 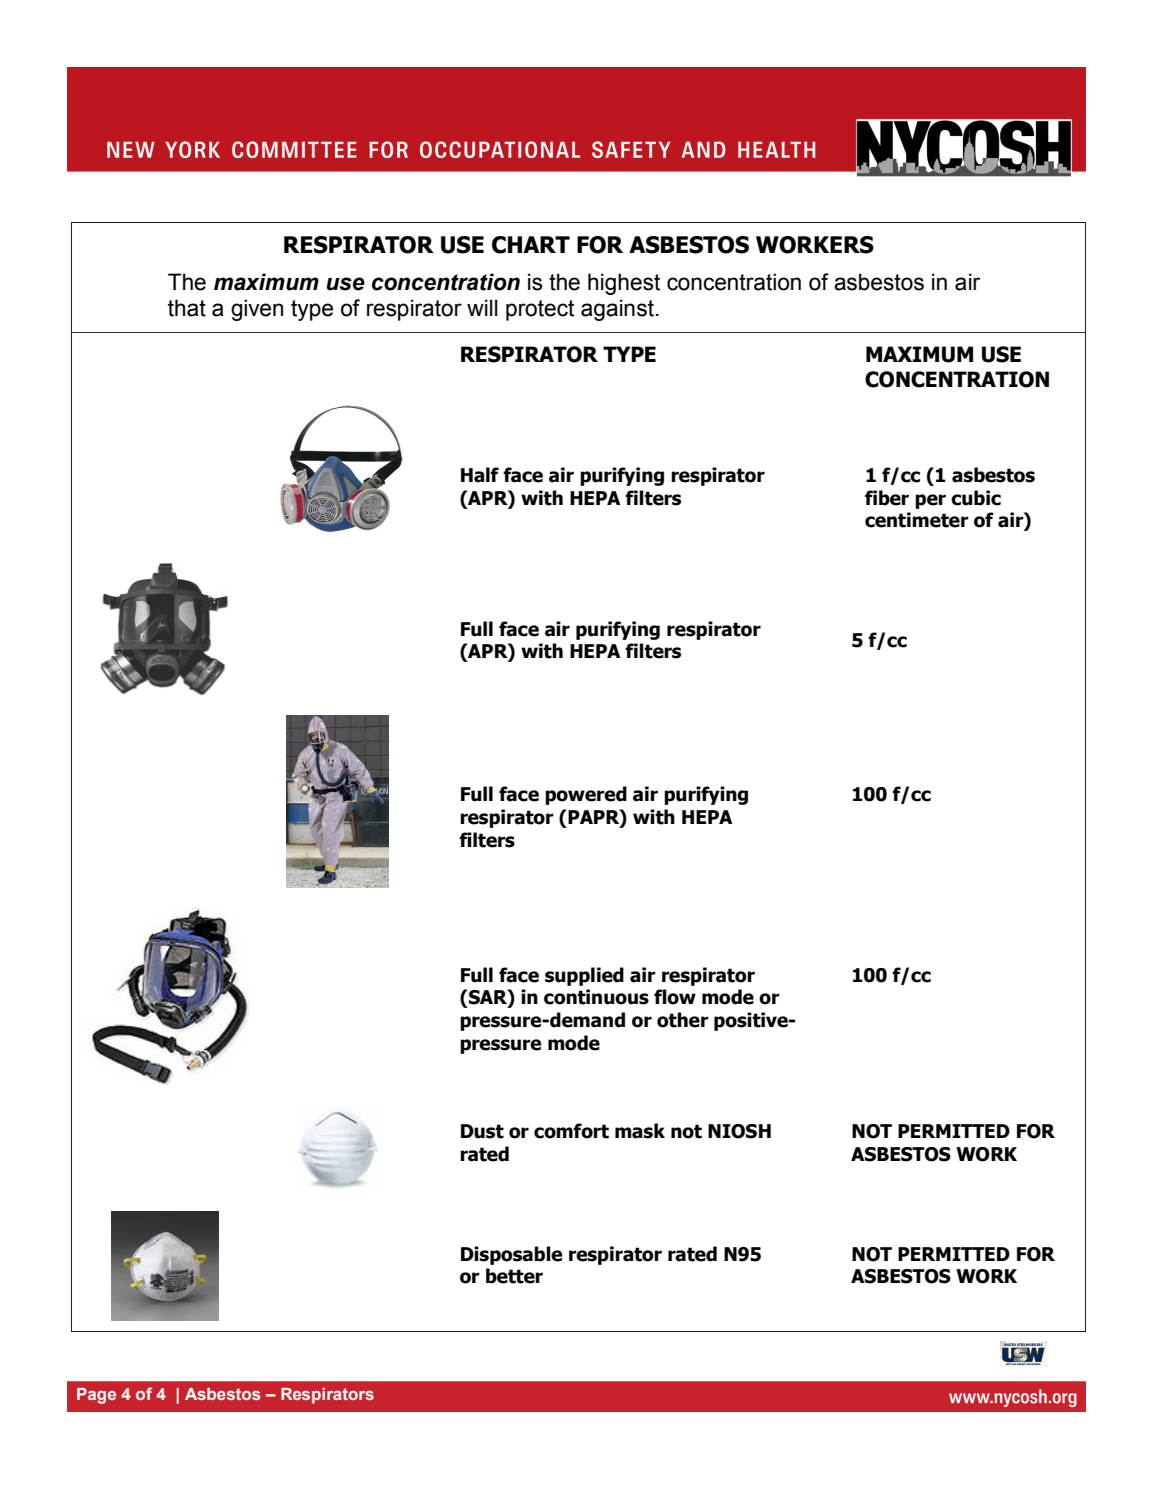 I want to click on that, so click(x=187, y=308).
